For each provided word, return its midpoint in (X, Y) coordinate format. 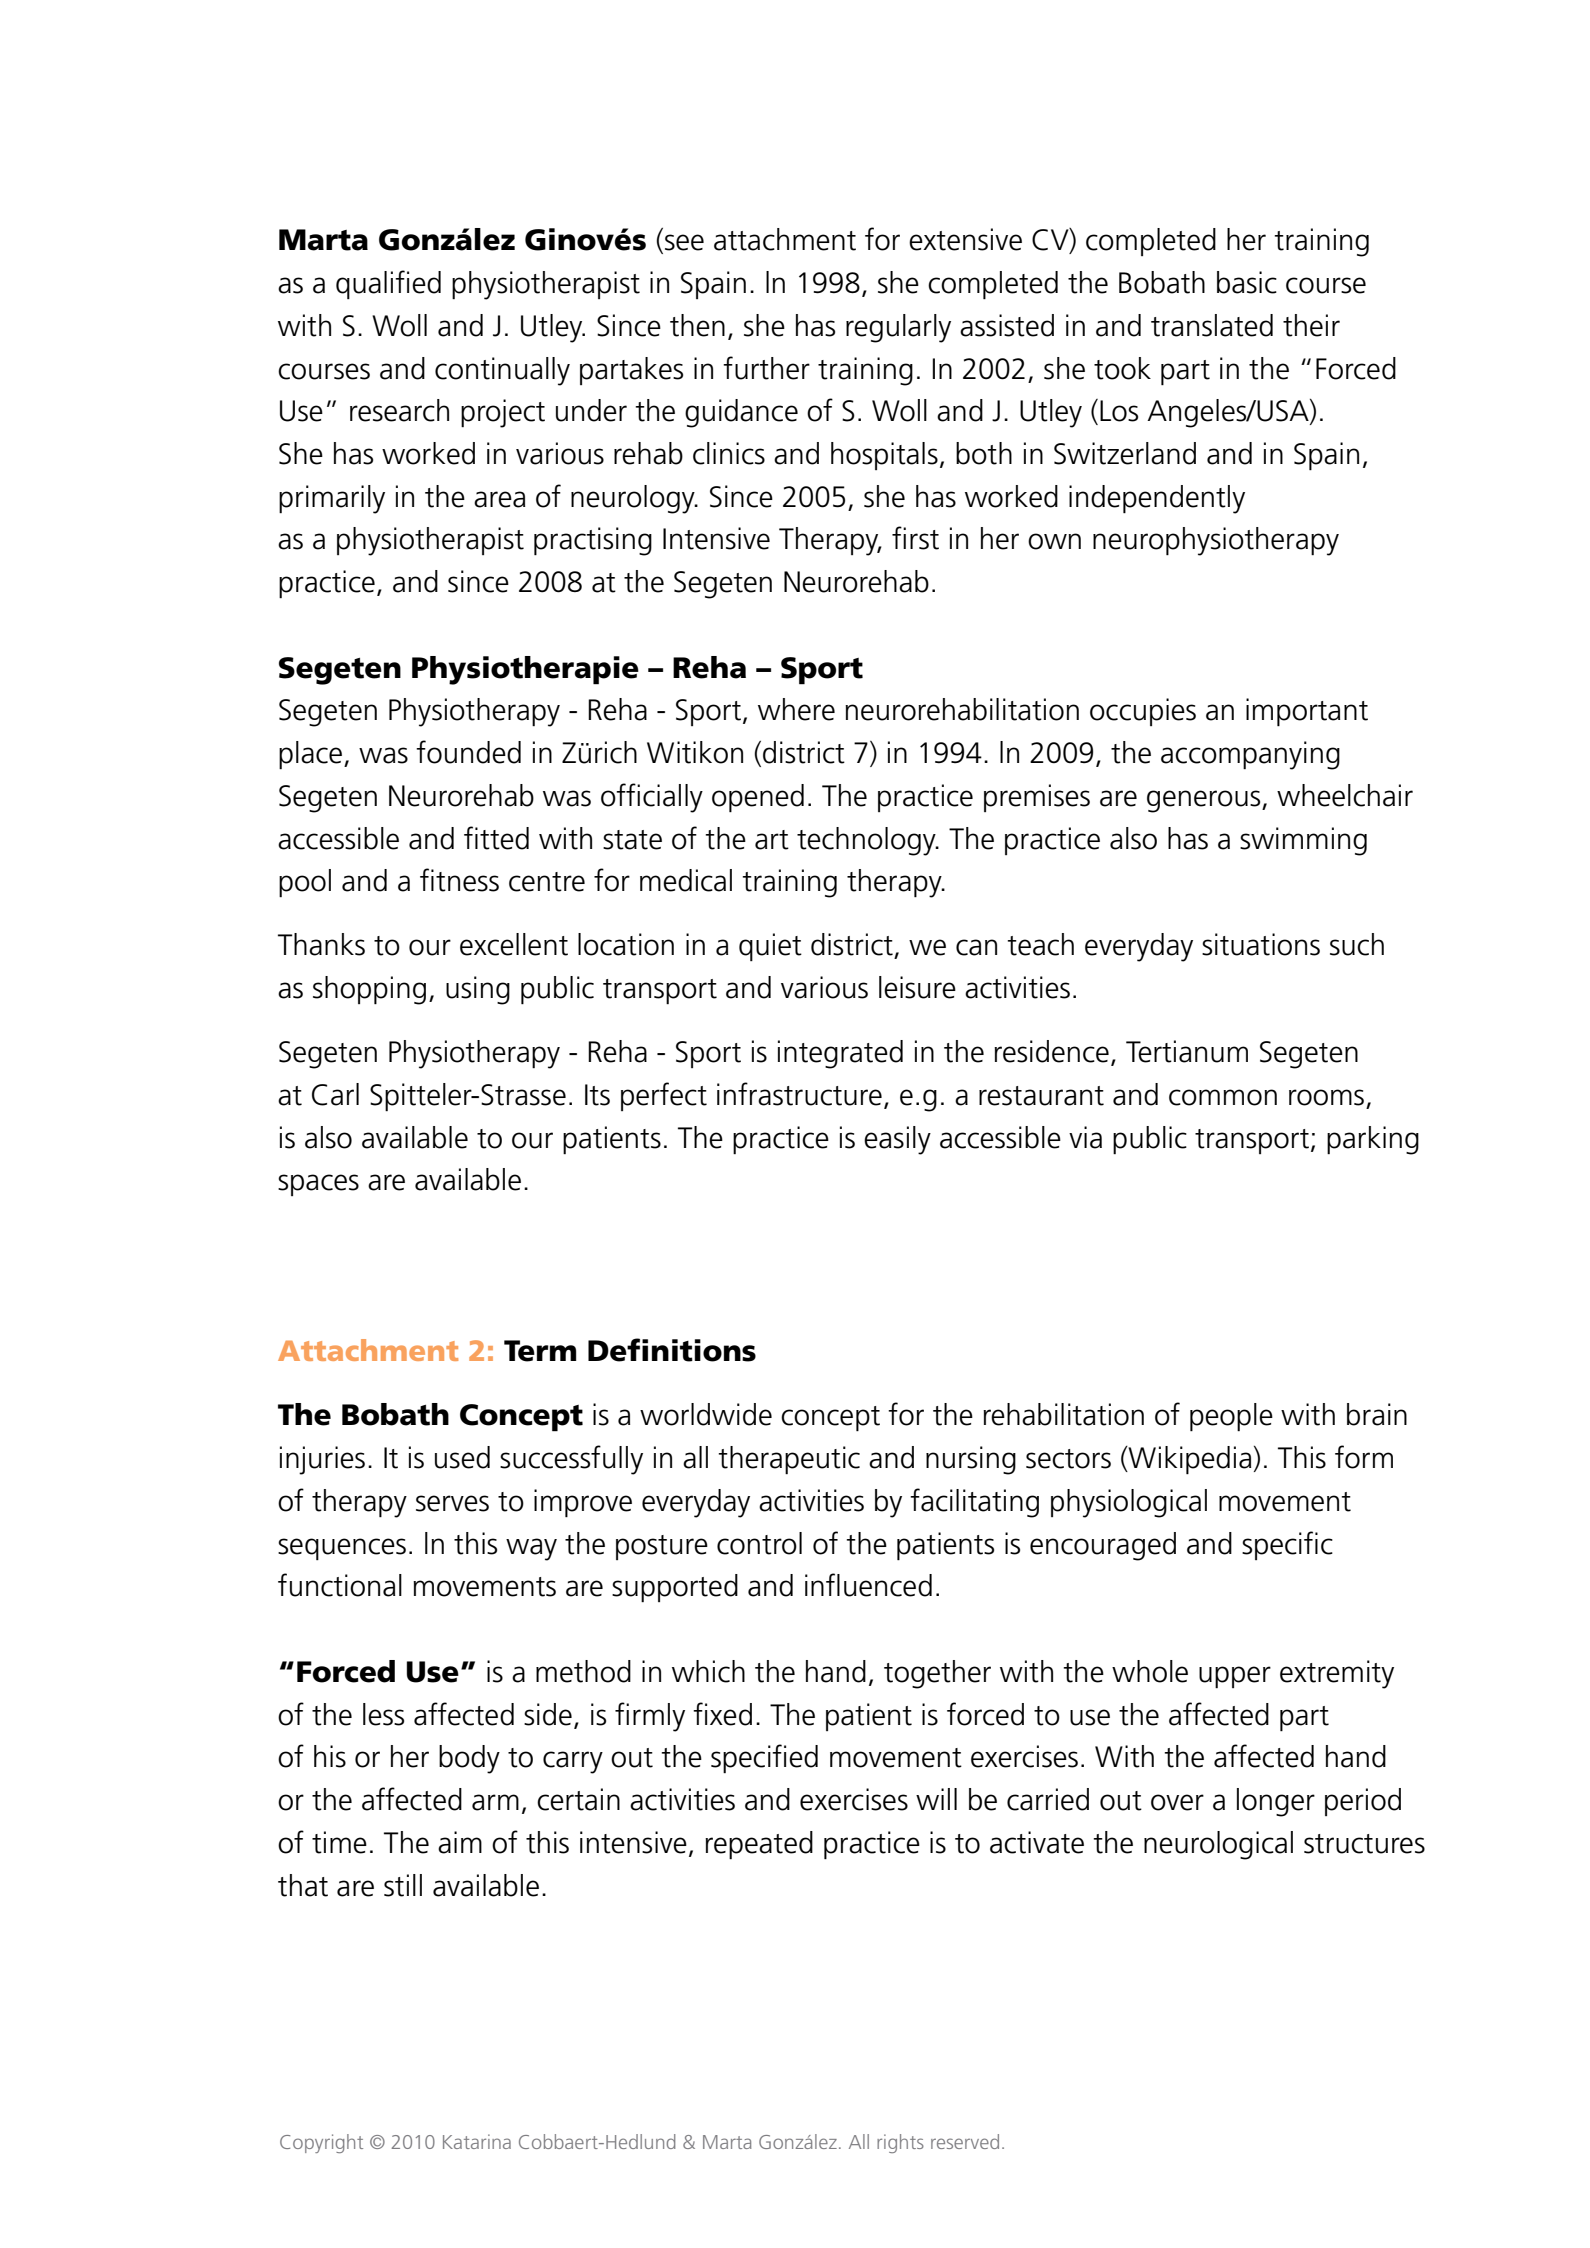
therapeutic (789, 1460)
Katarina (477, 2141)
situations (1261, 944)
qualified (388, 284)
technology (867, 841)
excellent (514, 944)
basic (1247, 282)
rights (900, 2143)
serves (452, 1503)
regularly (898, 328)
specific (1287, 1545)
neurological (1218, 1845)
